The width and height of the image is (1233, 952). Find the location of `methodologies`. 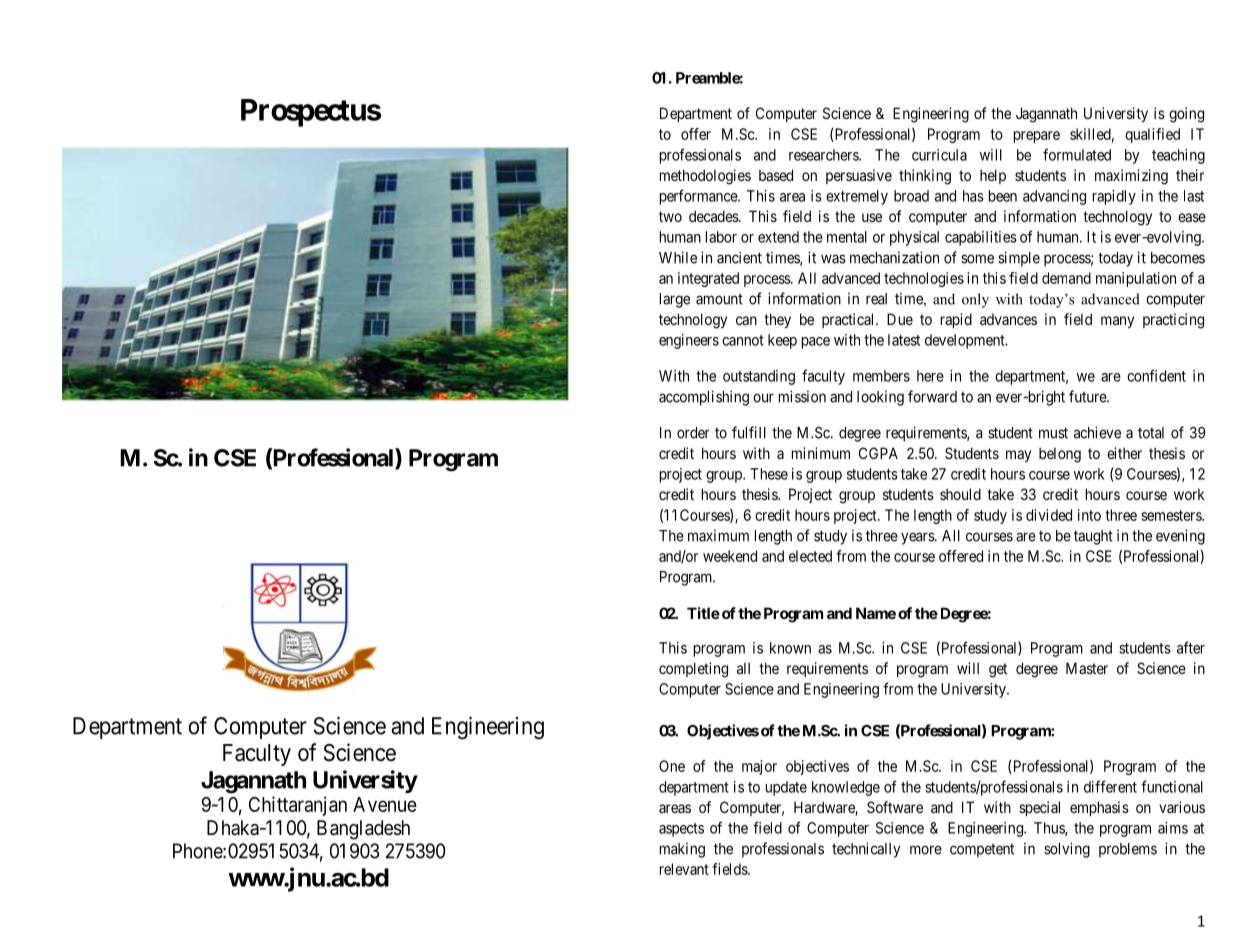

methodologies is located at coordinates (705, 177).
